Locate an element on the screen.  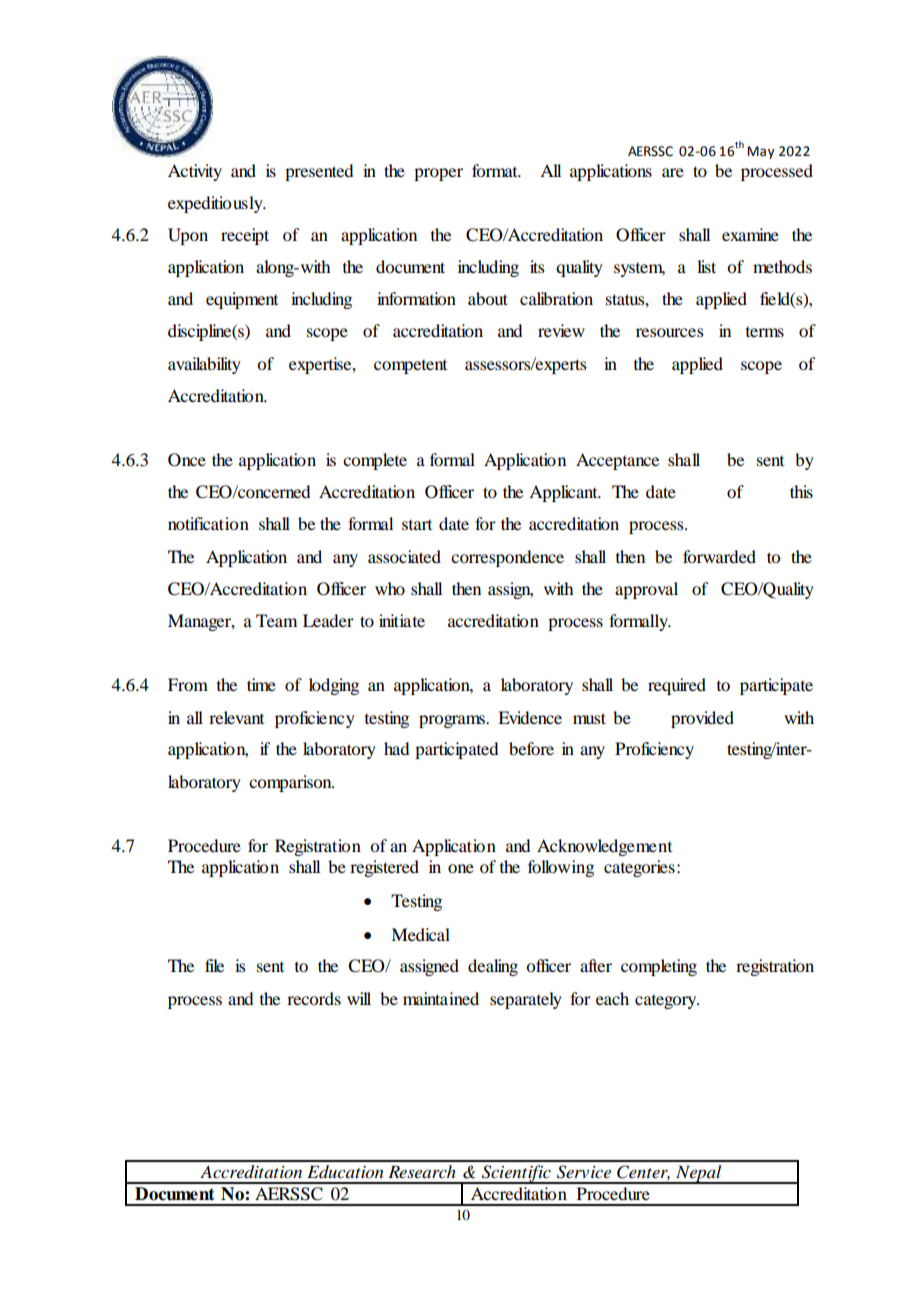
Team is located at coordinates (276, 620).
